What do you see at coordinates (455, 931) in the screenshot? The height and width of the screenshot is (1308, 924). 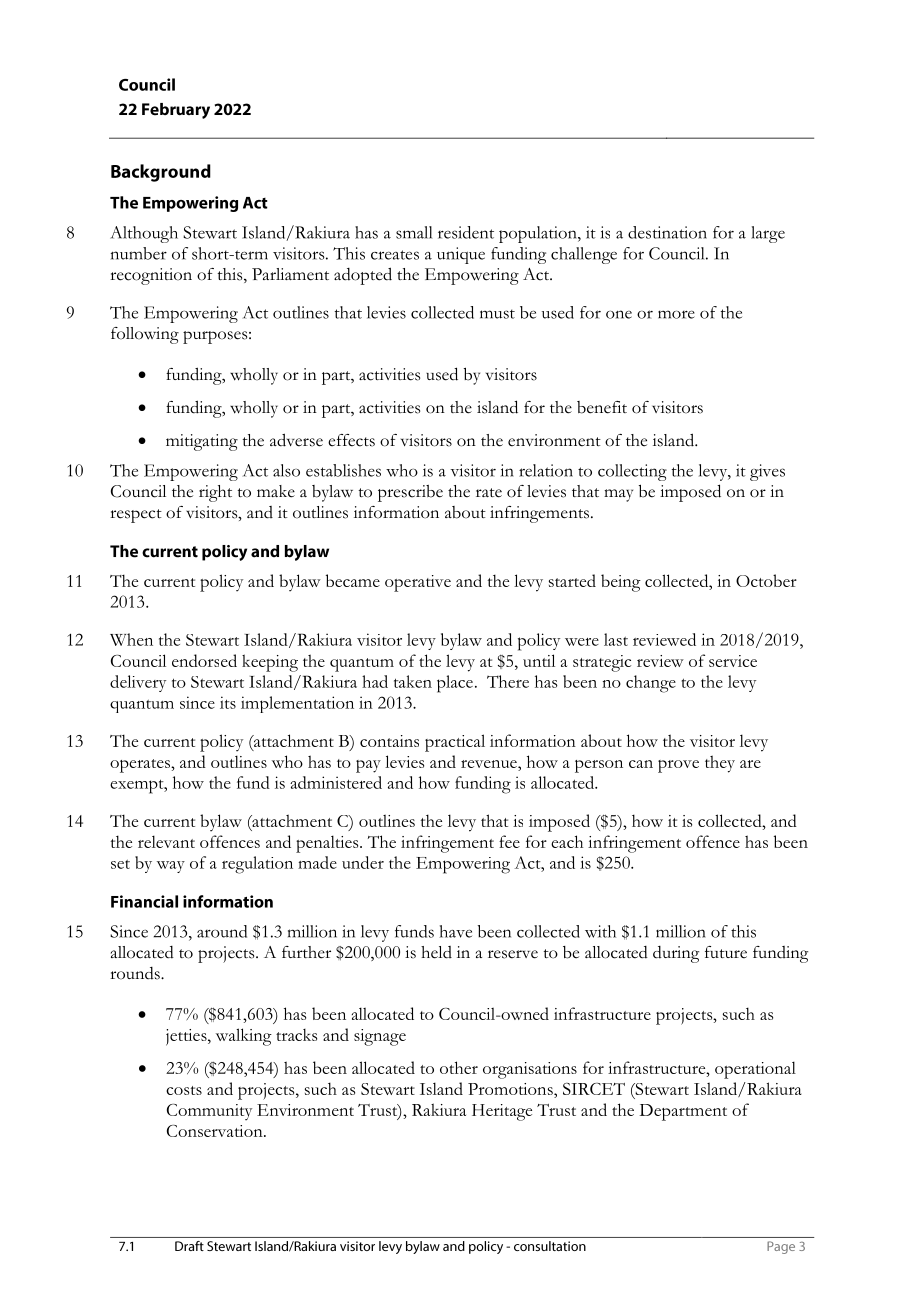 I see `have` at bounding box center [455, 931].
